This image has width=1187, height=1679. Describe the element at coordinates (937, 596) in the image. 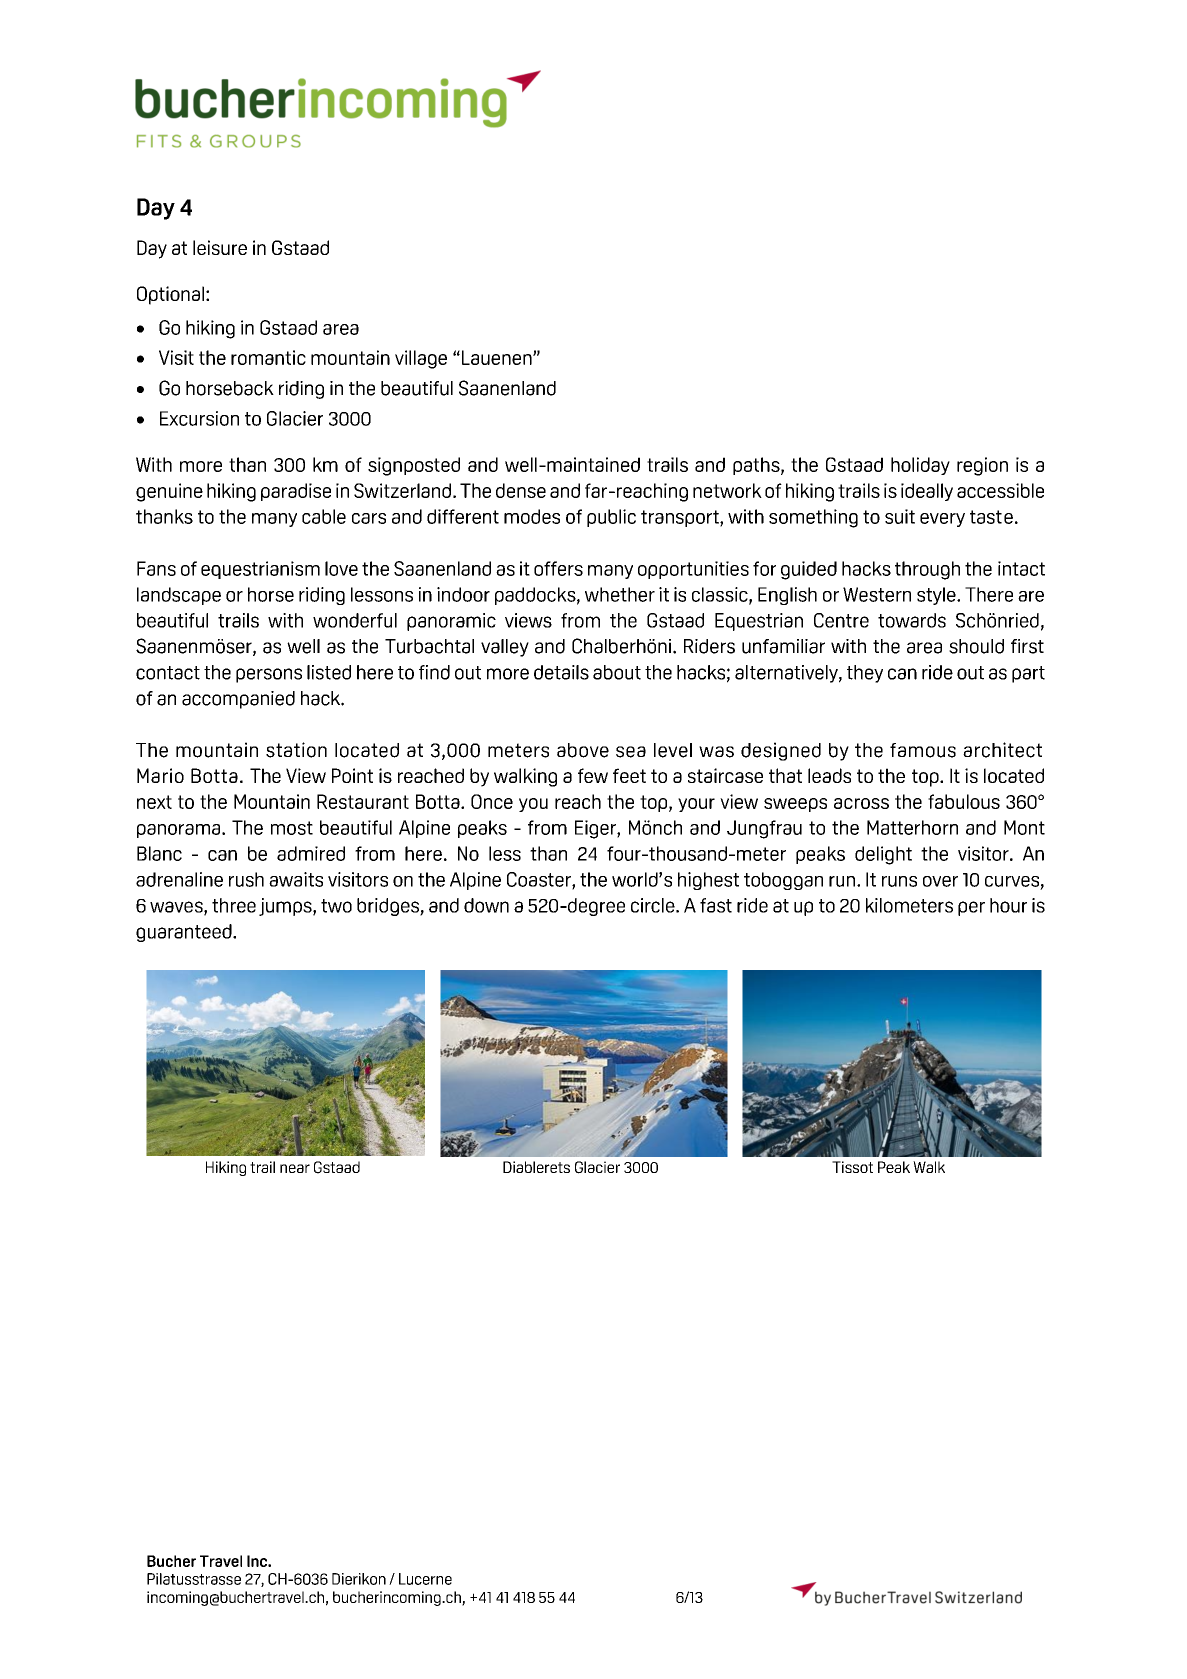

I see `style` at that location.
